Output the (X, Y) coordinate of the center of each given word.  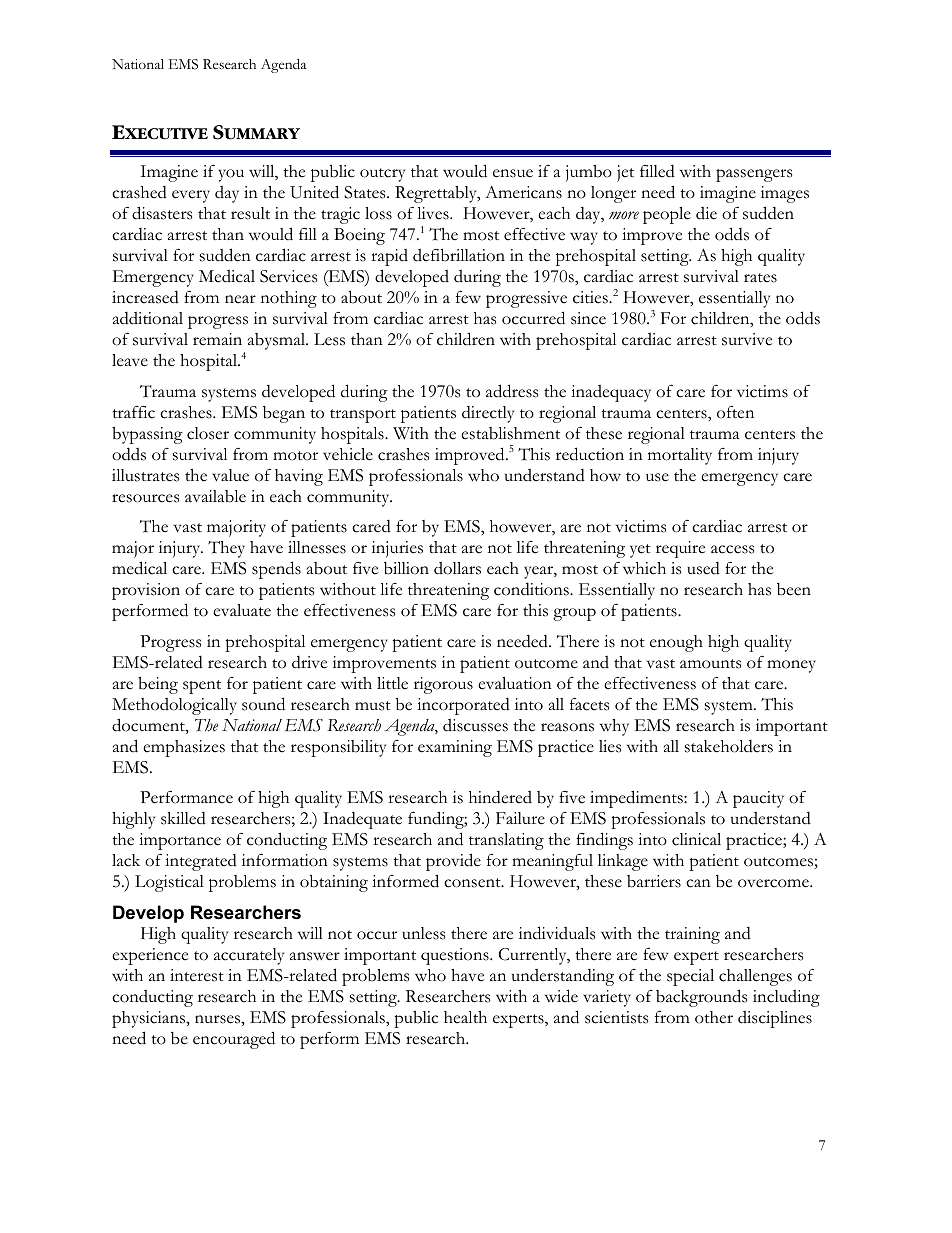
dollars (457, 568)
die (706, 213)
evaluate (242, 610)
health (465, 1017)
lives (434, 213)
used (703, 568)
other (714, 1017)
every (191, 196)
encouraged (234, 1040)
